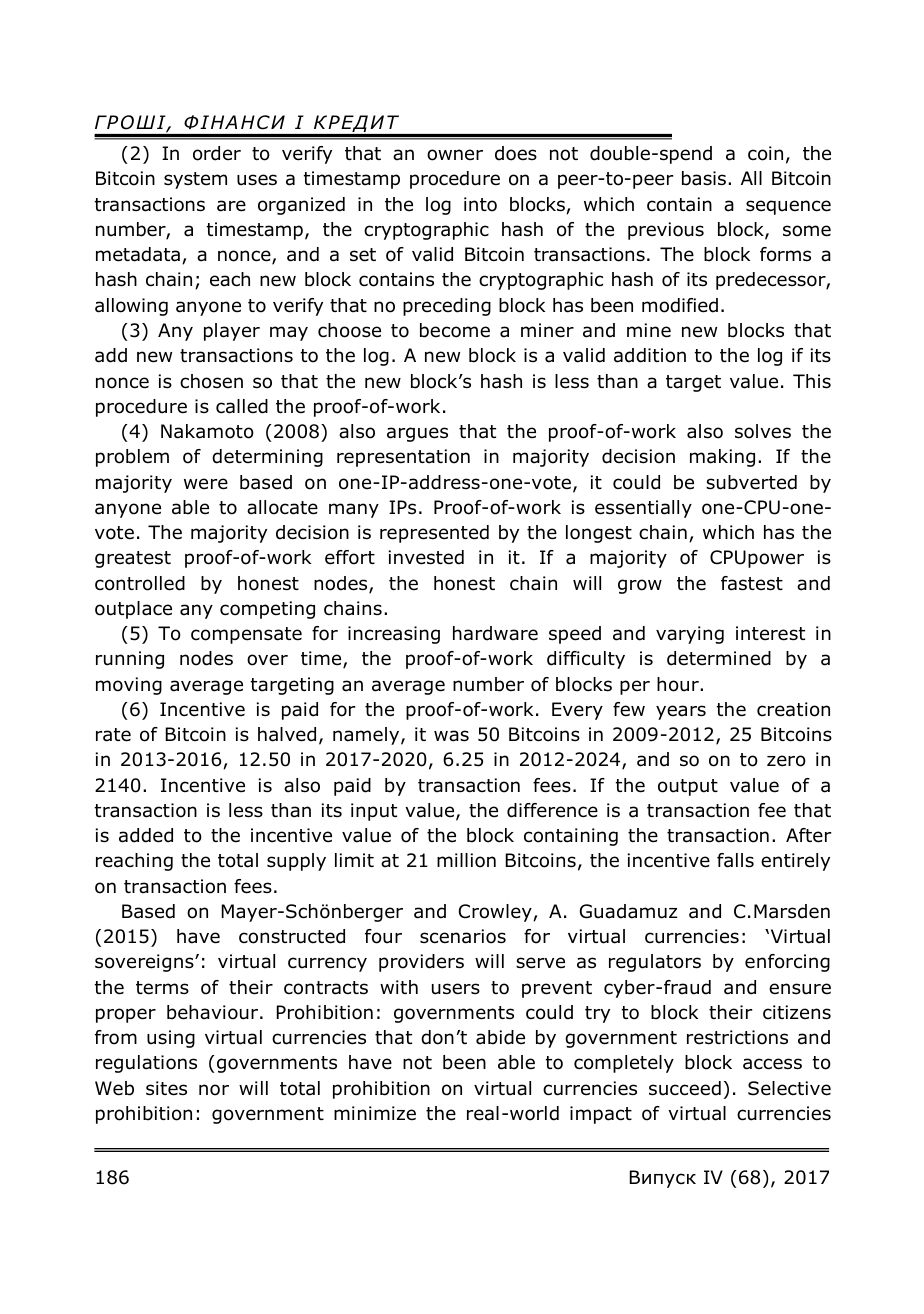 The width and height of the page is (924, 1314). What do you see at coordinates (207, 431) in the page?
I see `Nakamoto` at bounding box center [207, 431].
